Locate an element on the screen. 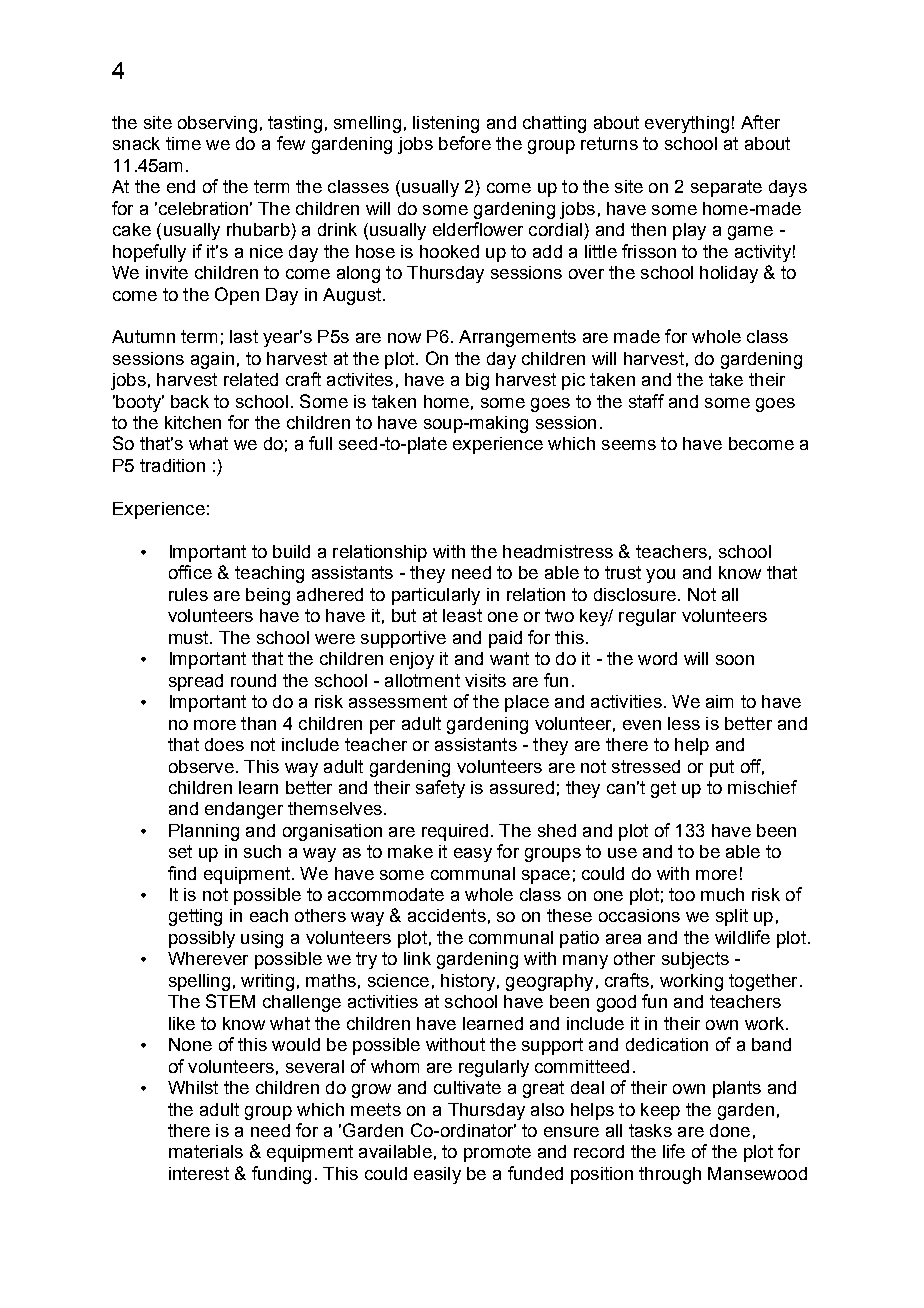 The width and height of the screenshot is (924, 1308). big is located at coordinates (477, 381).
